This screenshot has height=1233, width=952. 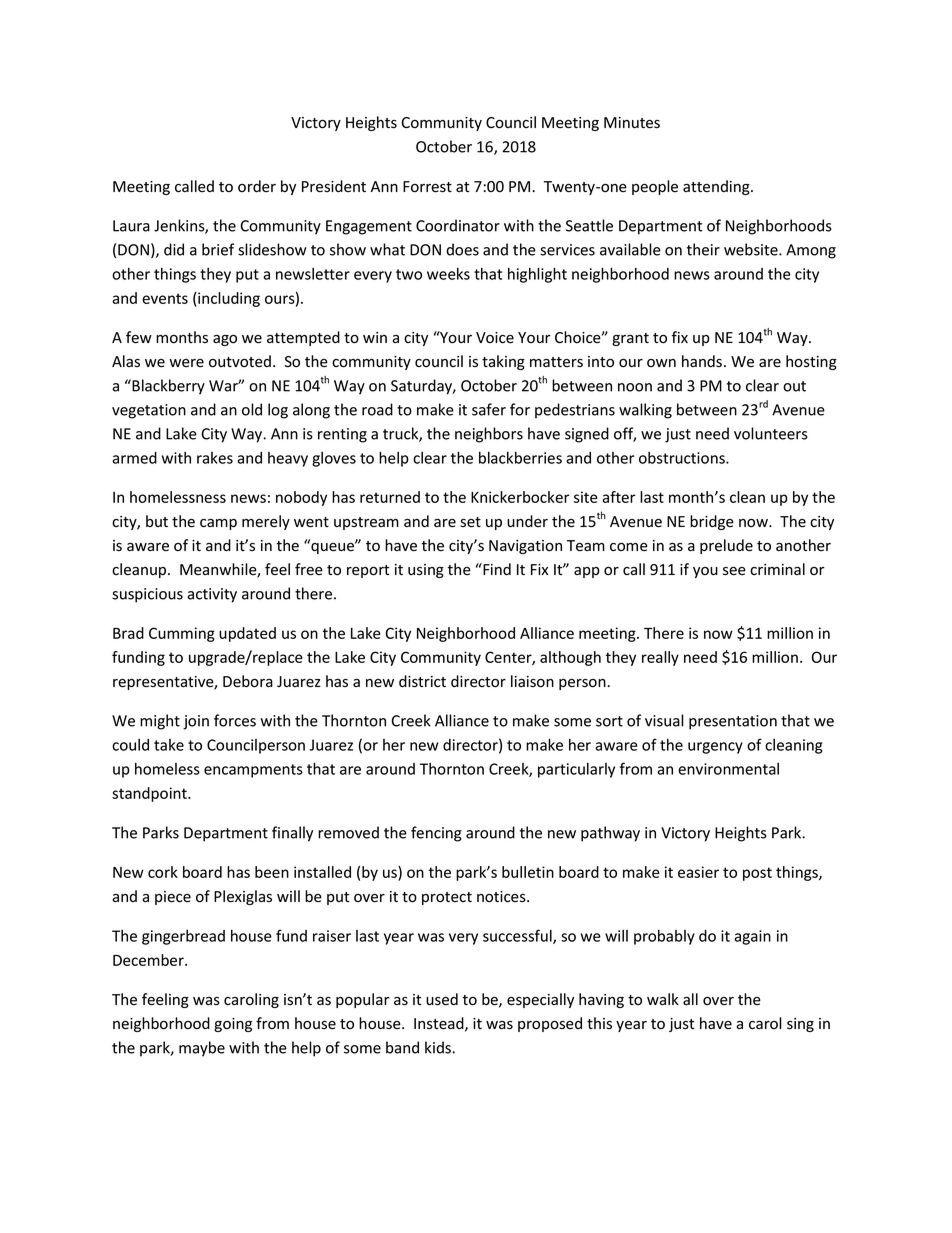 What do you see at coordinates (717, 187) in the screenshot?
I see `attending` at bounding box center [717, 187].
